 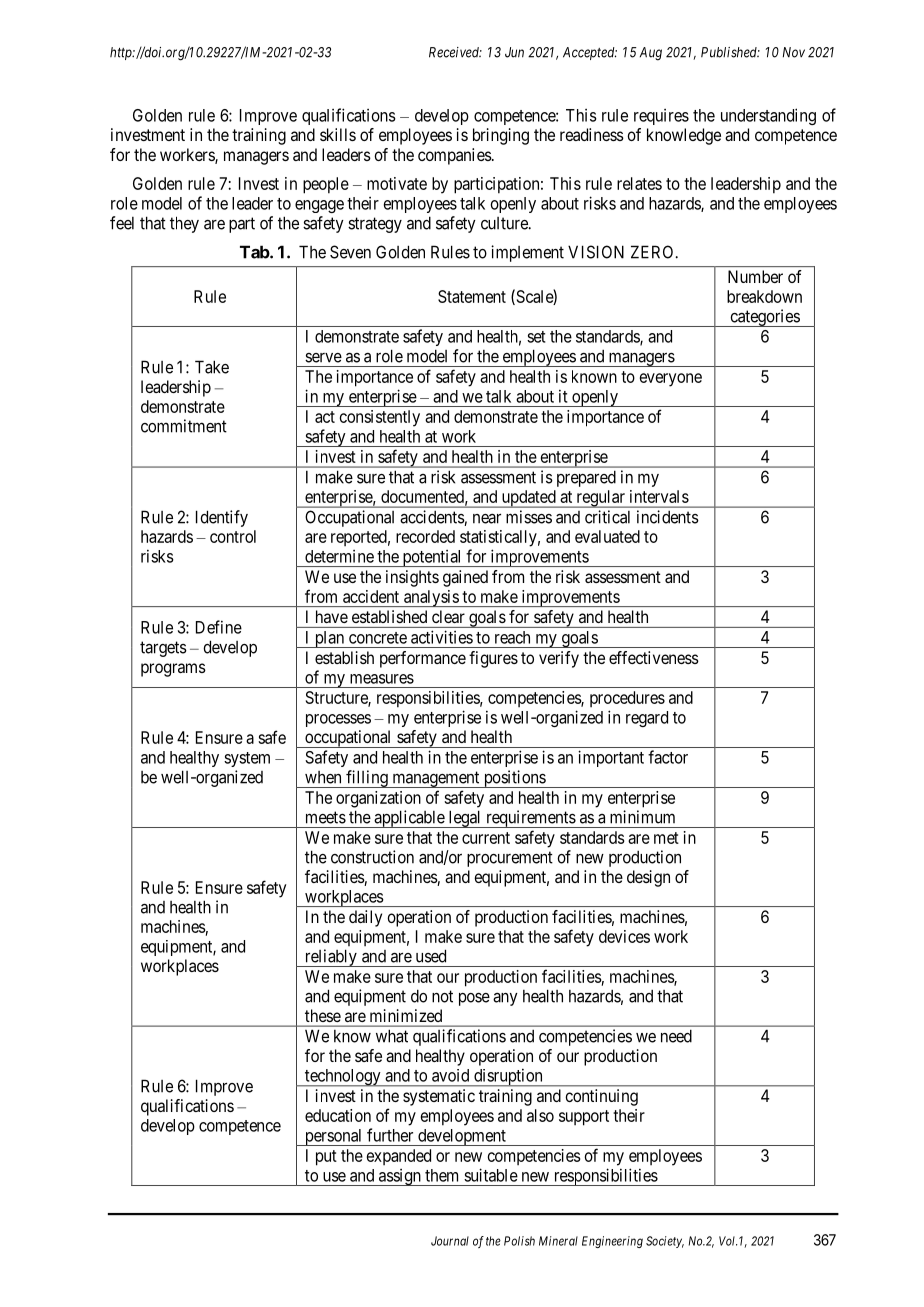 What do you see at coordinates (665, 1242) in the screenshot?
I see `Society` at bounding box center [665, 1242].
